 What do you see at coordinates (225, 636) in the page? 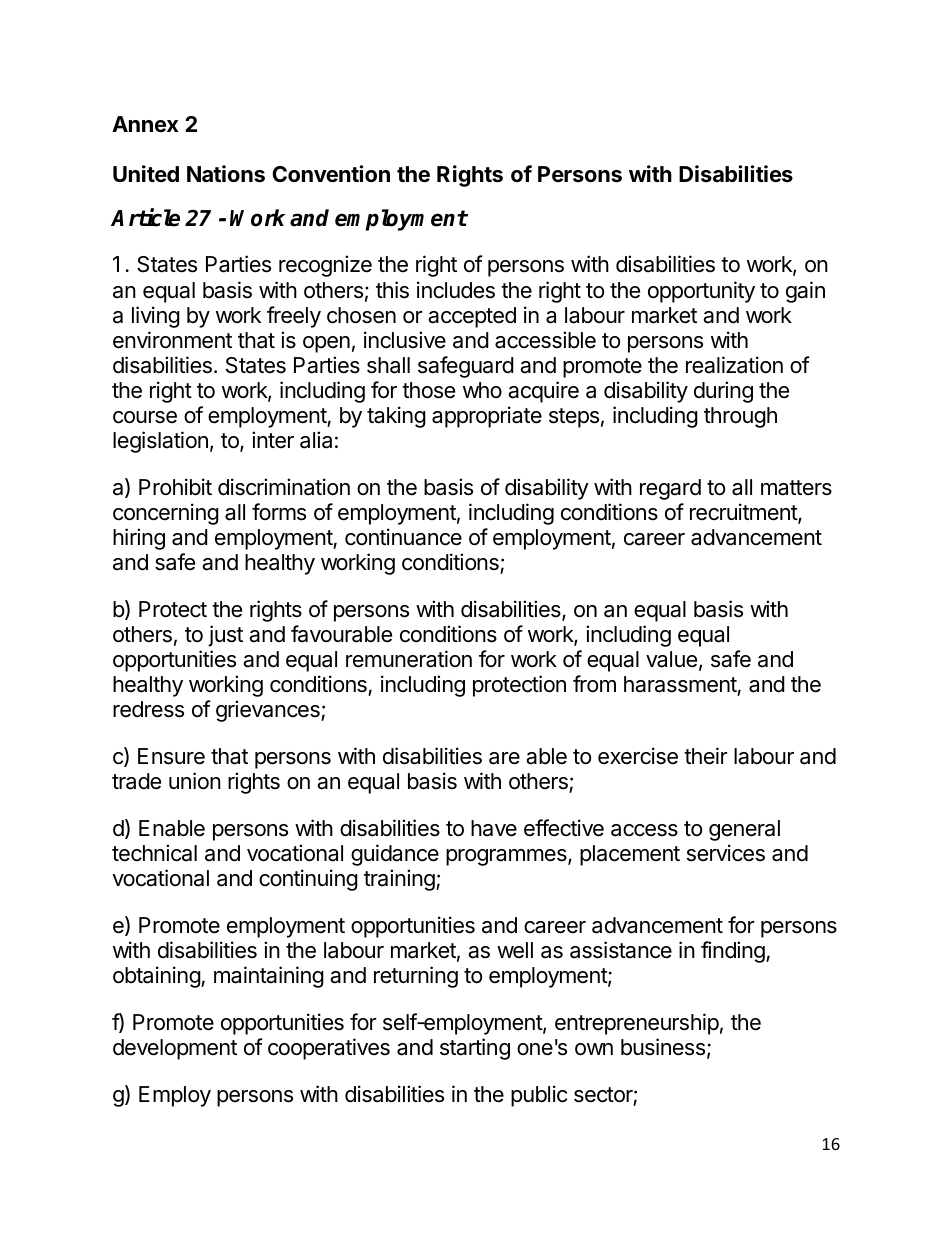
I see `just` at bounding box center [225, 636].
